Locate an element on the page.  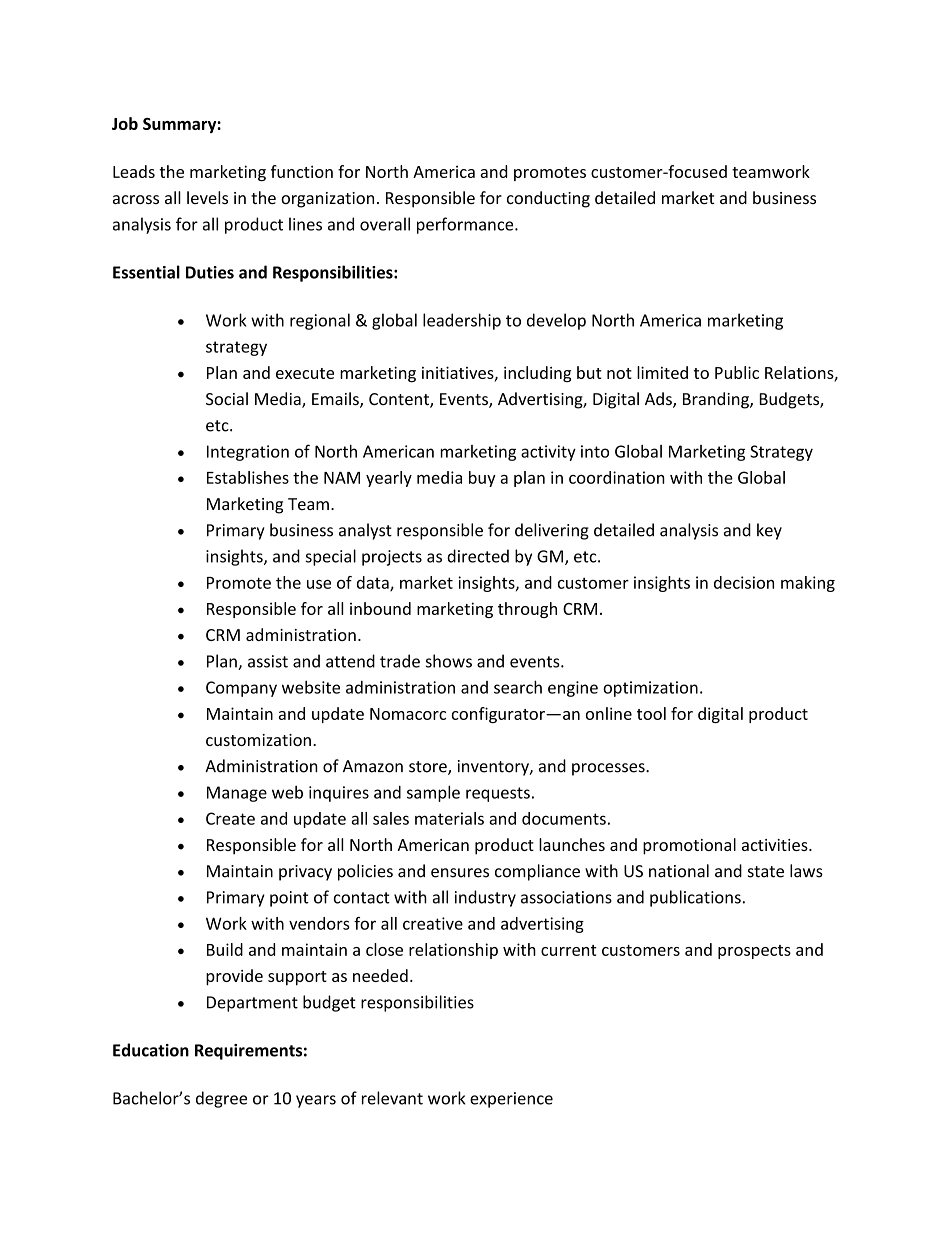
Manage is located at coordinates (237, 794).
